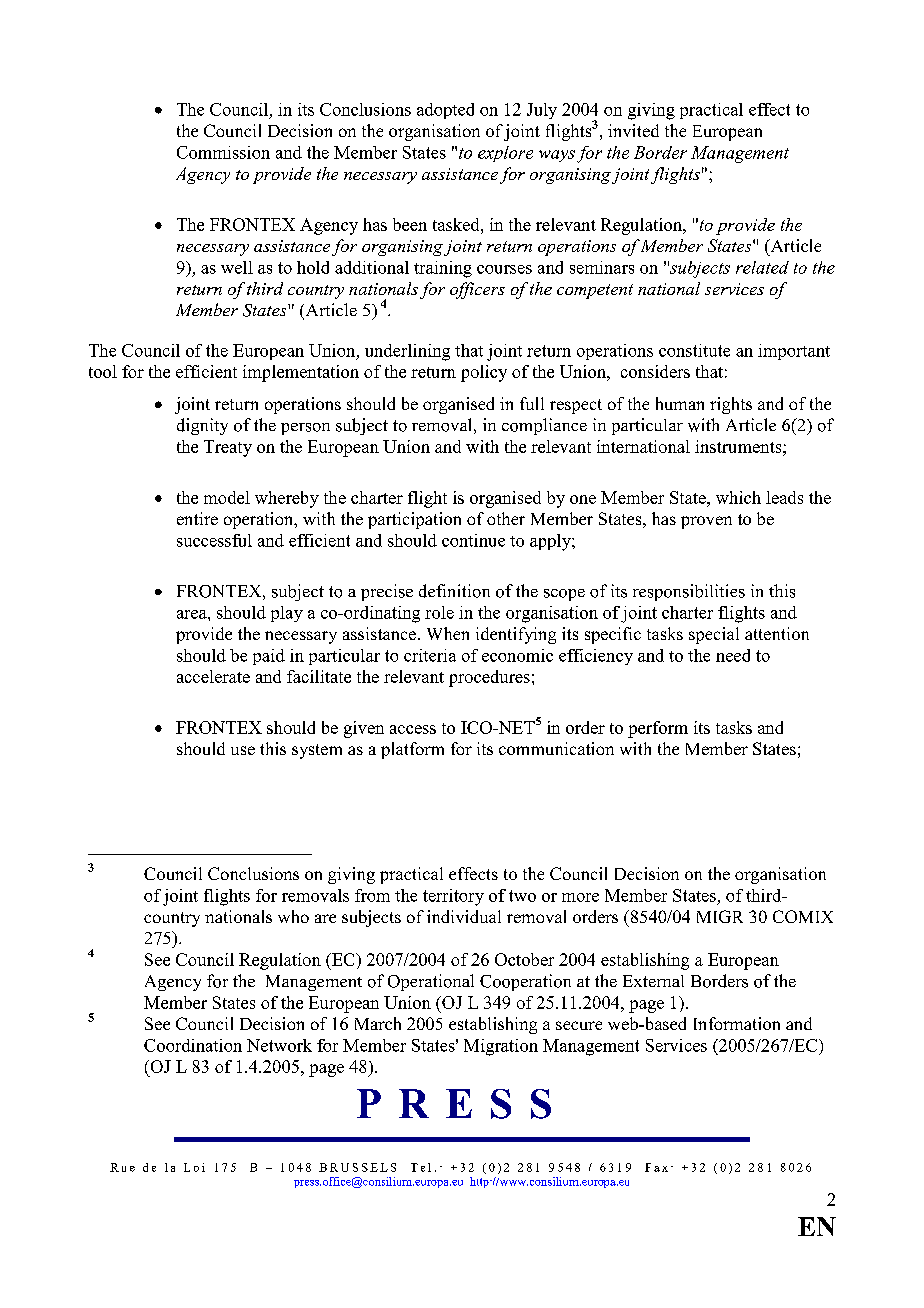 The height and width of the page is (1308, 924). Describe the element at coordinates (193, 614) in the page. I see `area` at that location.
